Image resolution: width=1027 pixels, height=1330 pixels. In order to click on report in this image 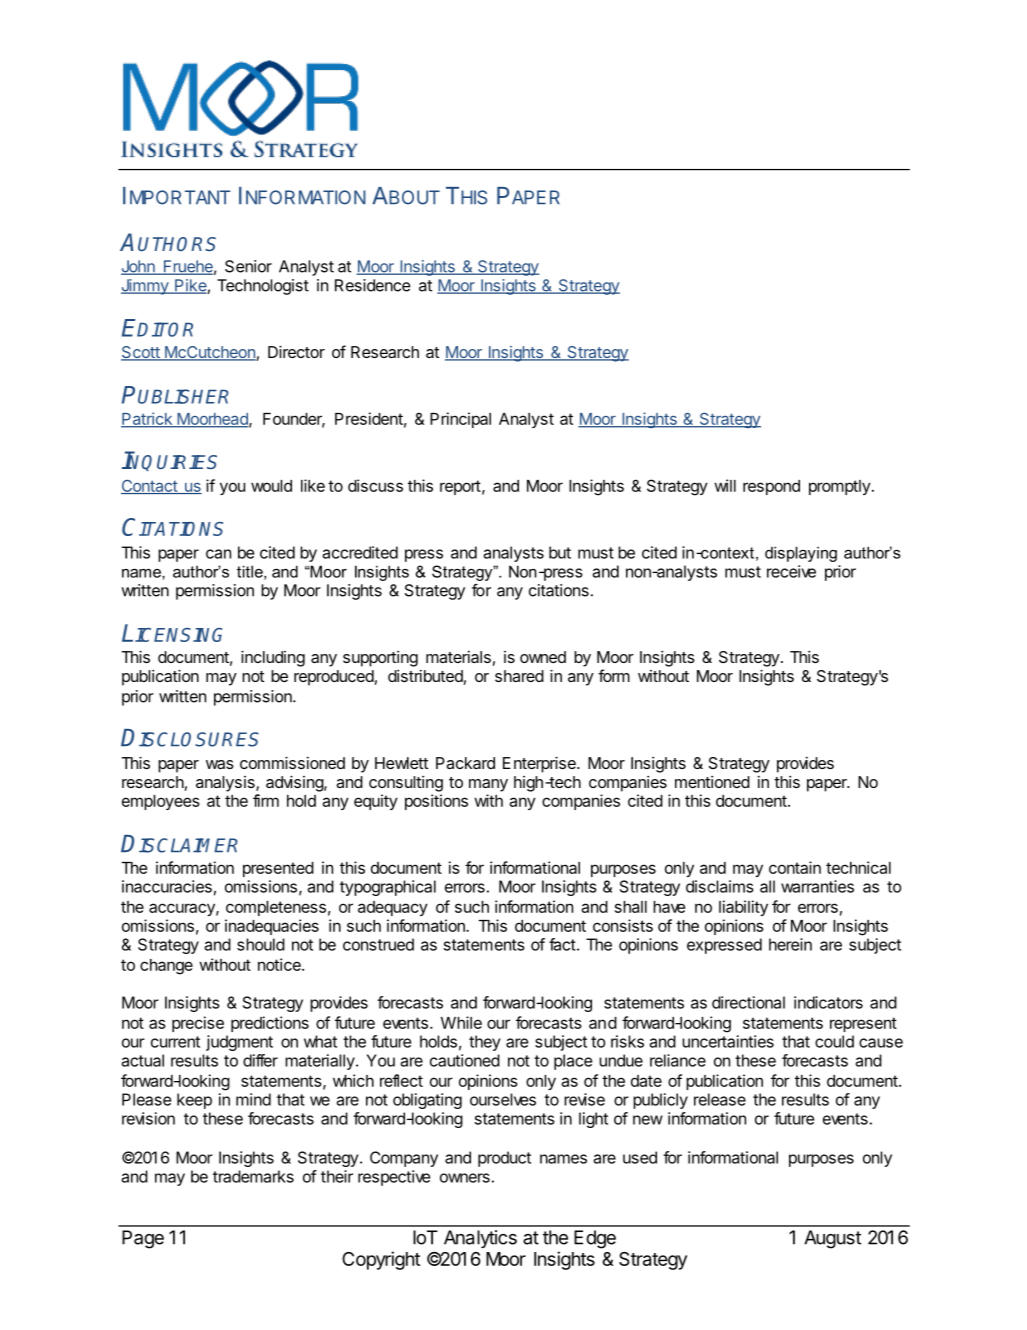, I will do `click(460, 487)`.
